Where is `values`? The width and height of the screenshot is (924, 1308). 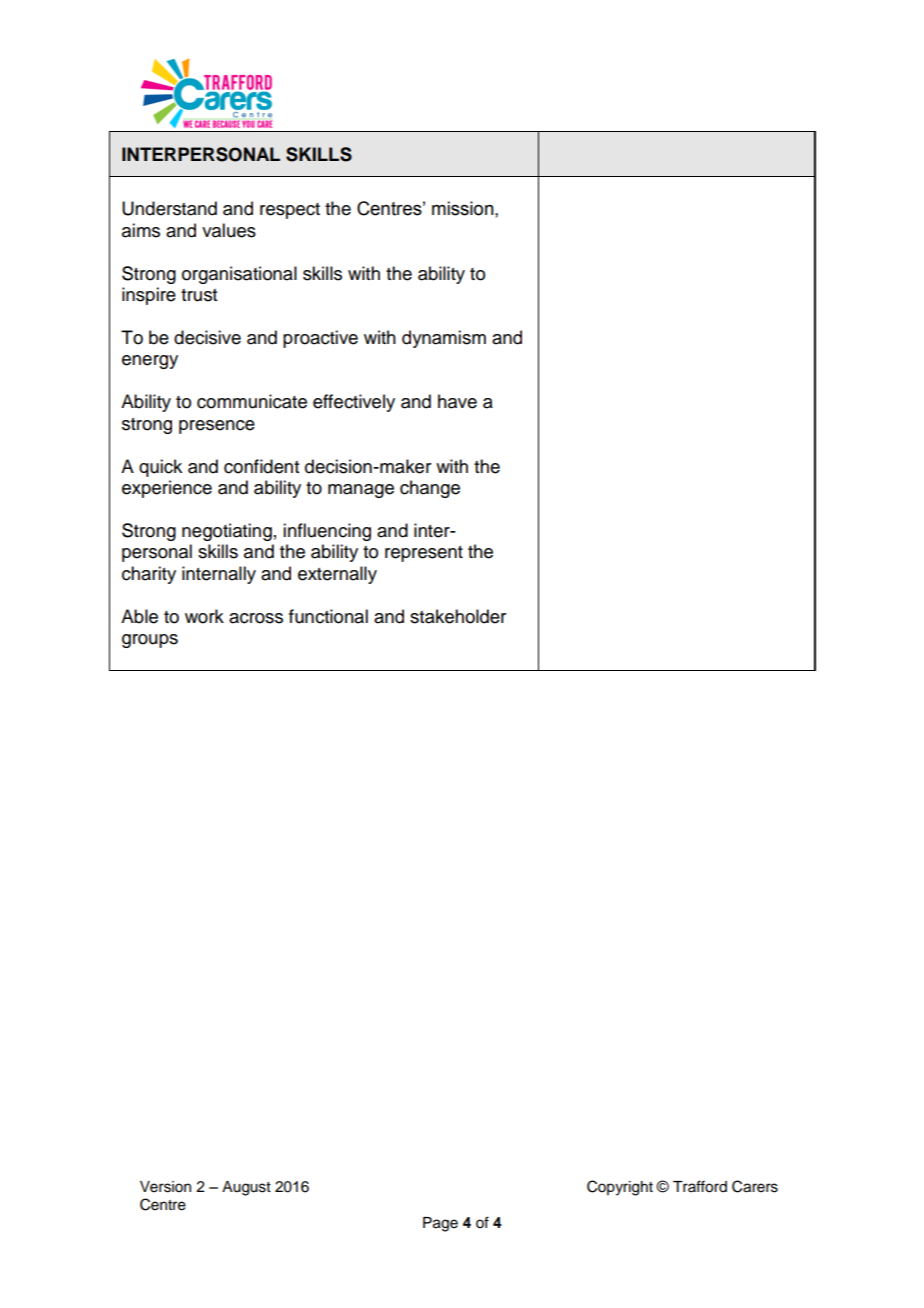
values is located at coordinates (229, 230).
